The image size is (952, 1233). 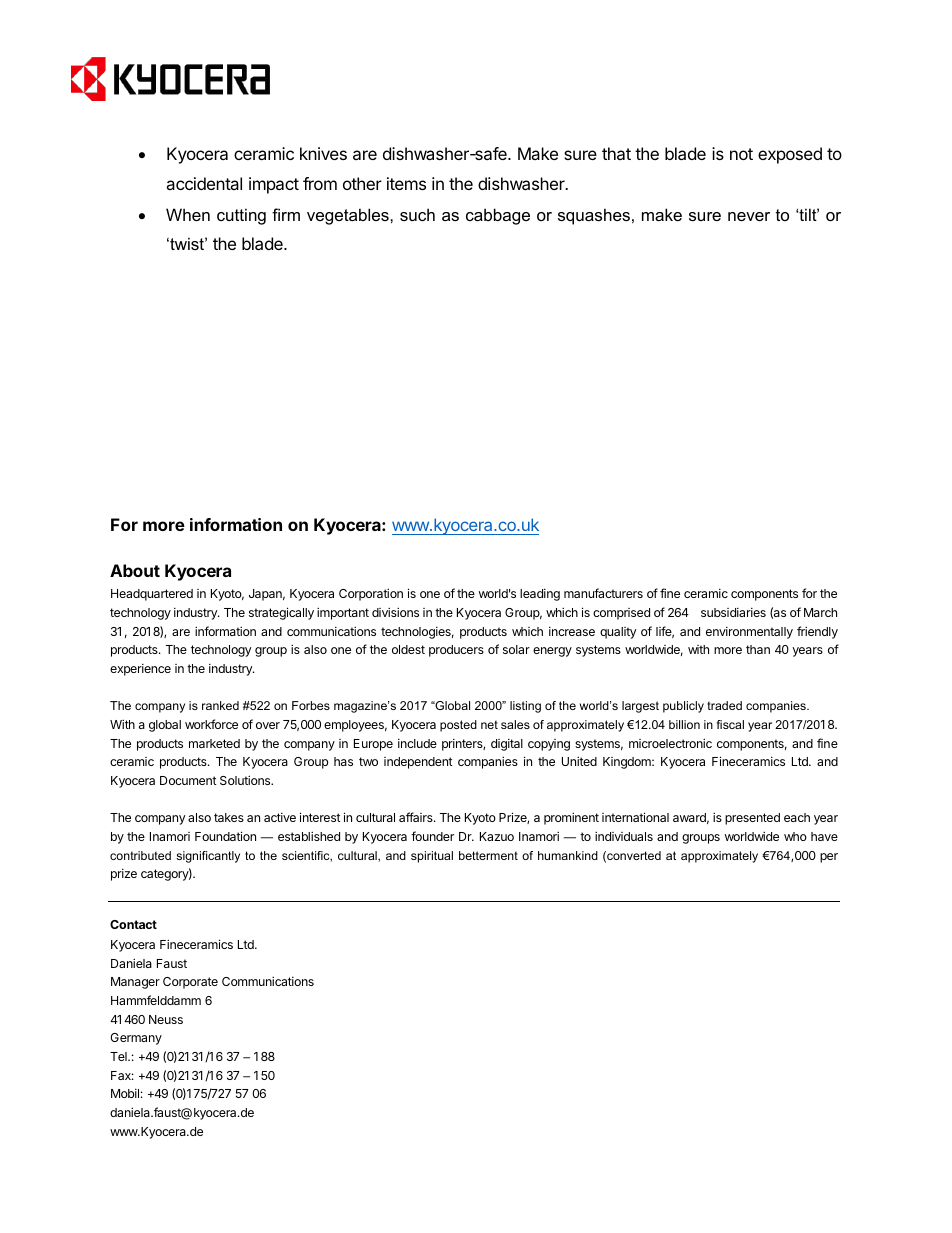 What do you see at coordinates (741, 154) in the image?
I see `not` at bounding box center [741, 154].
